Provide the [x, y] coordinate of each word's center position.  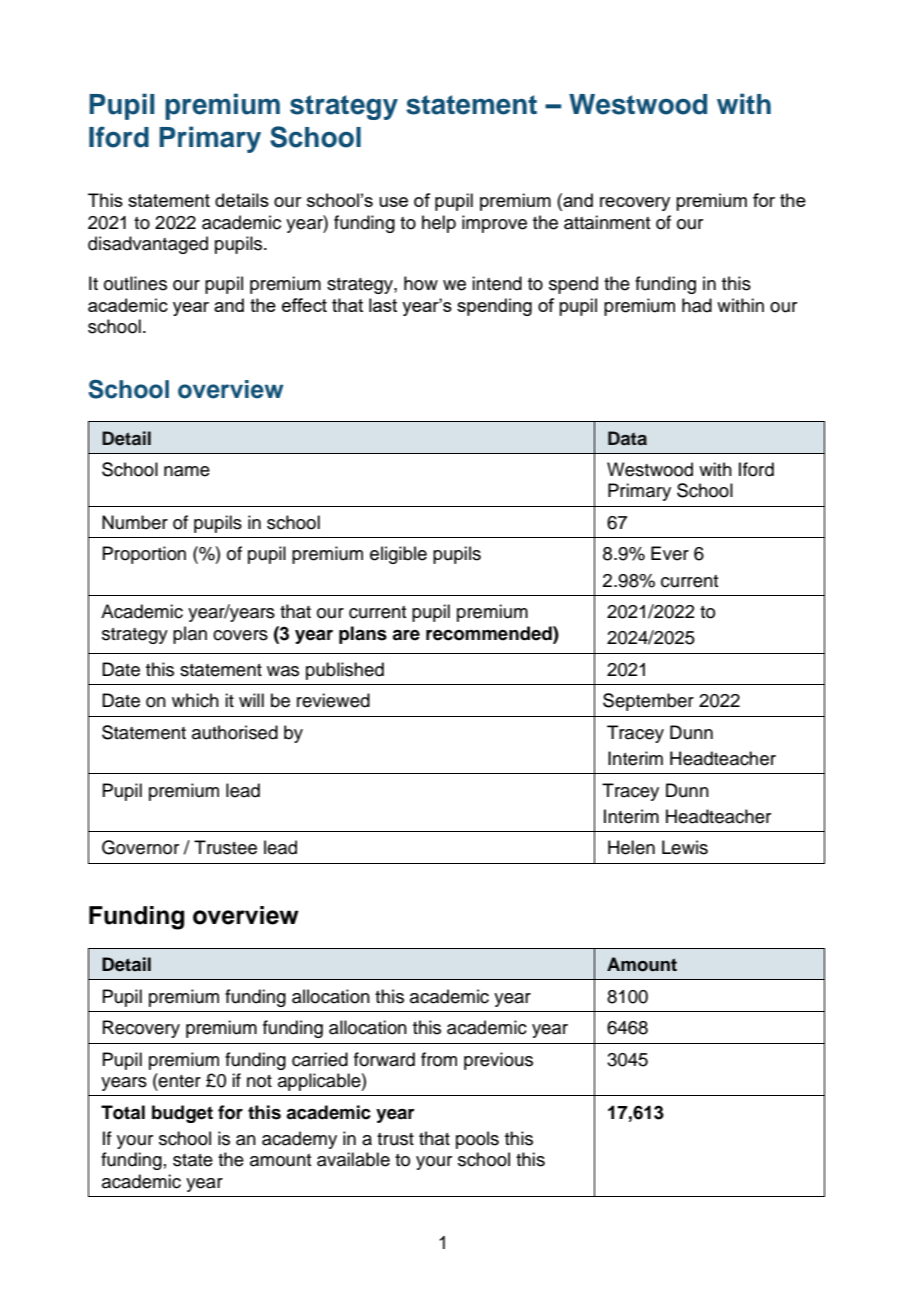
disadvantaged [148, 245]
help [439, 224]
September [648, 702]
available [353, 1159]
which [195, 700]
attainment [607, 222]
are [406, 635]
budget [182, 1114]
